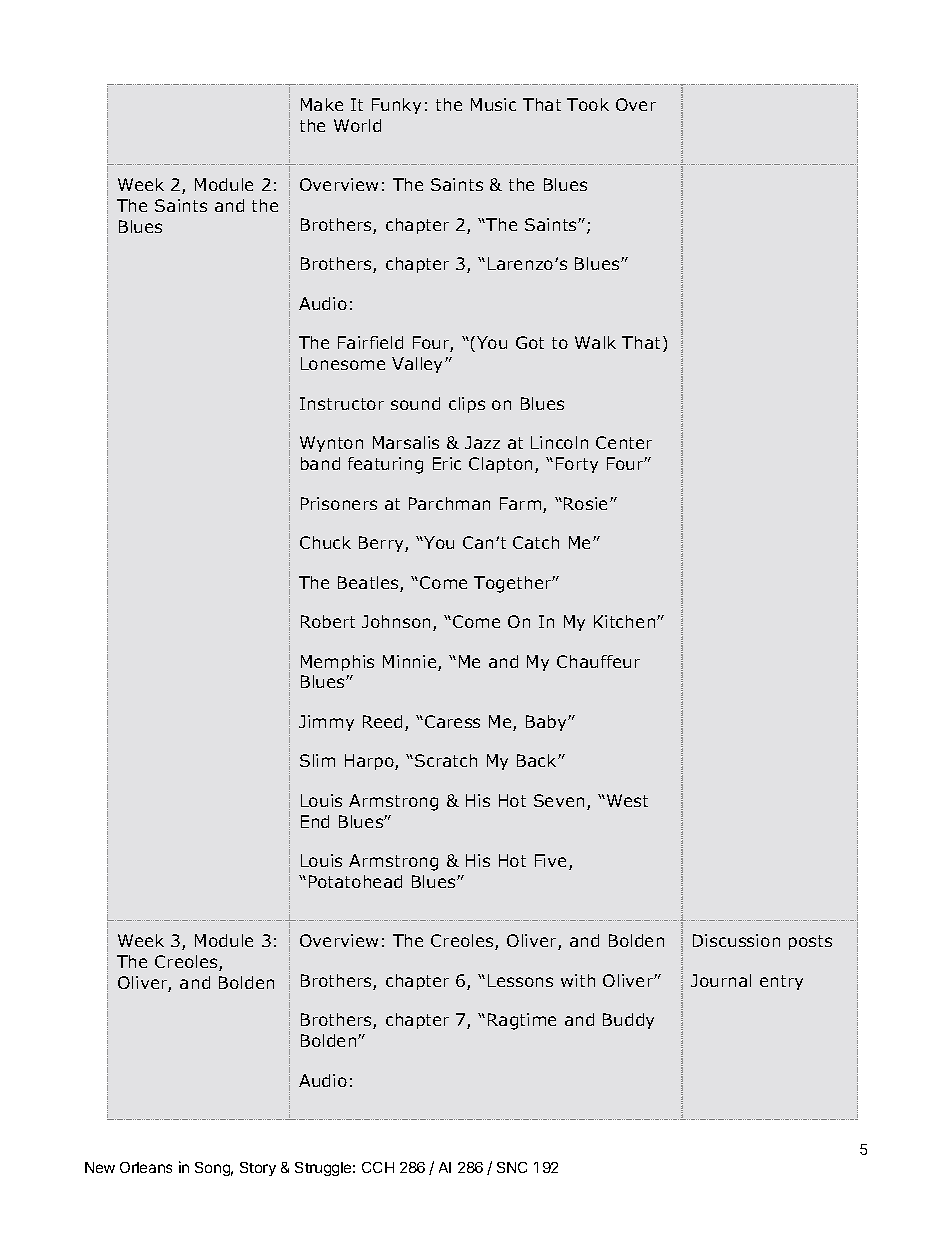  I want to click on Caress, so click(452, 721).
